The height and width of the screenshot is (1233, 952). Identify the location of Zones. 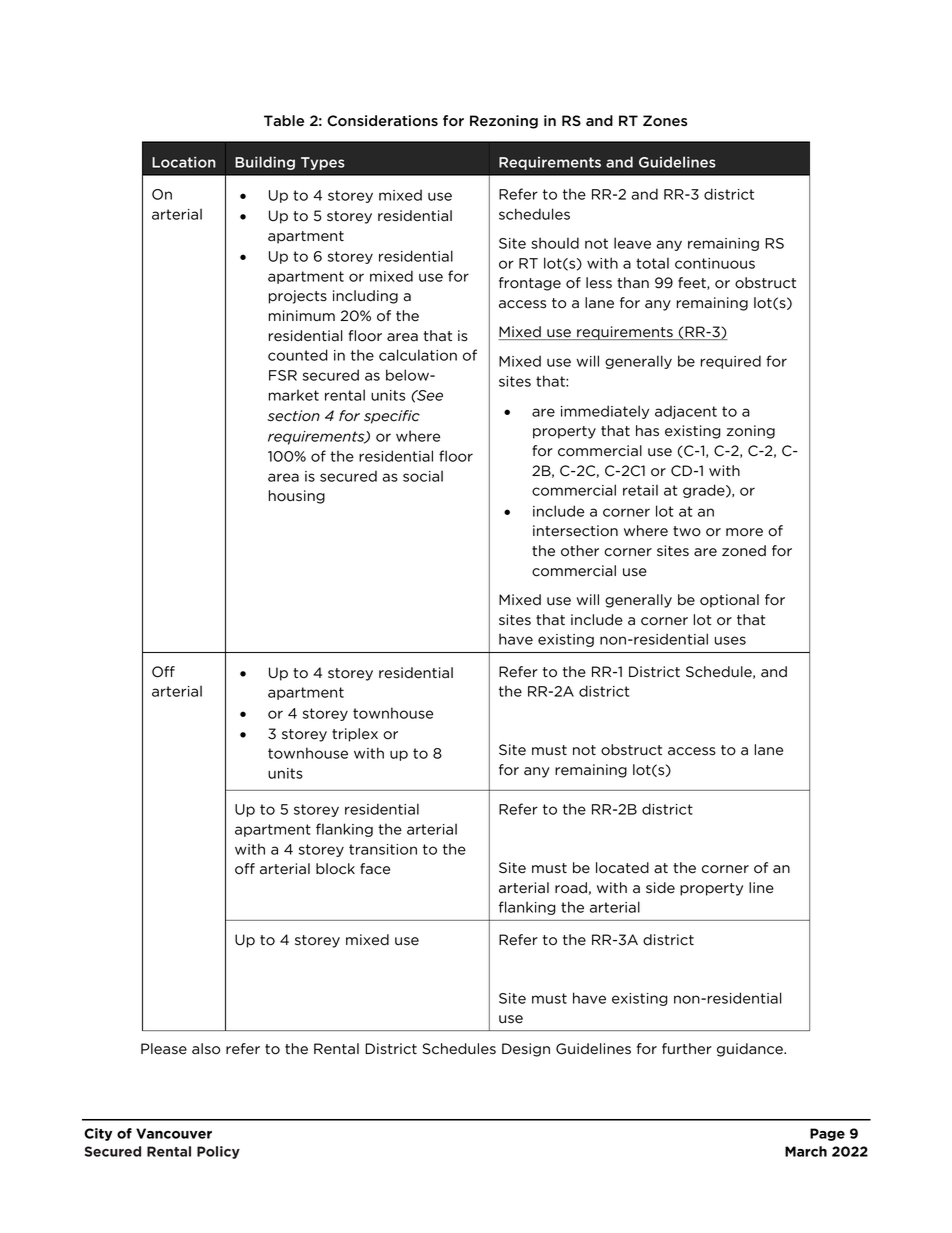
(665, 121).
